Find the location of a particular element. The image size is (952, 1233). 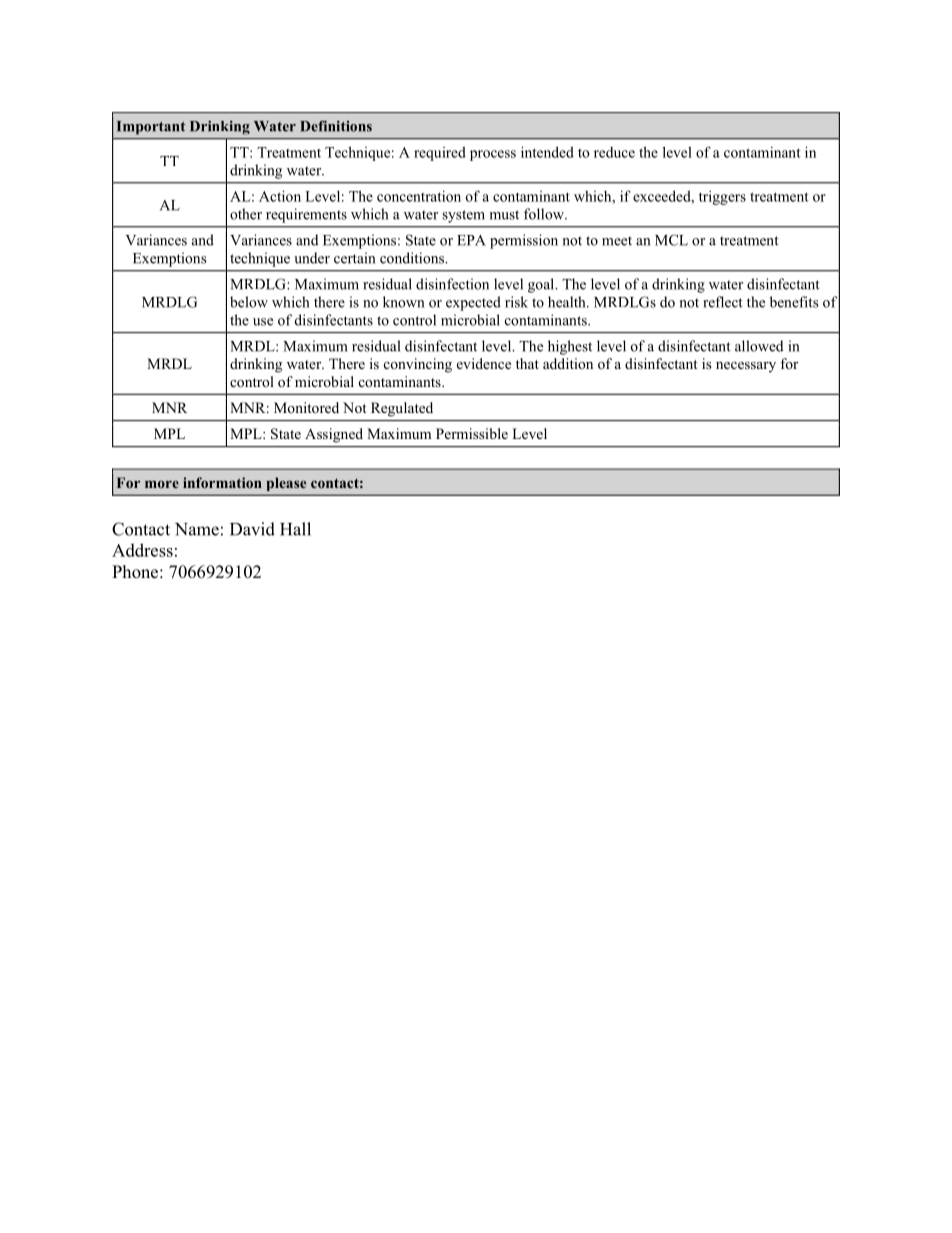

required is located at coordinates (440, 153).
